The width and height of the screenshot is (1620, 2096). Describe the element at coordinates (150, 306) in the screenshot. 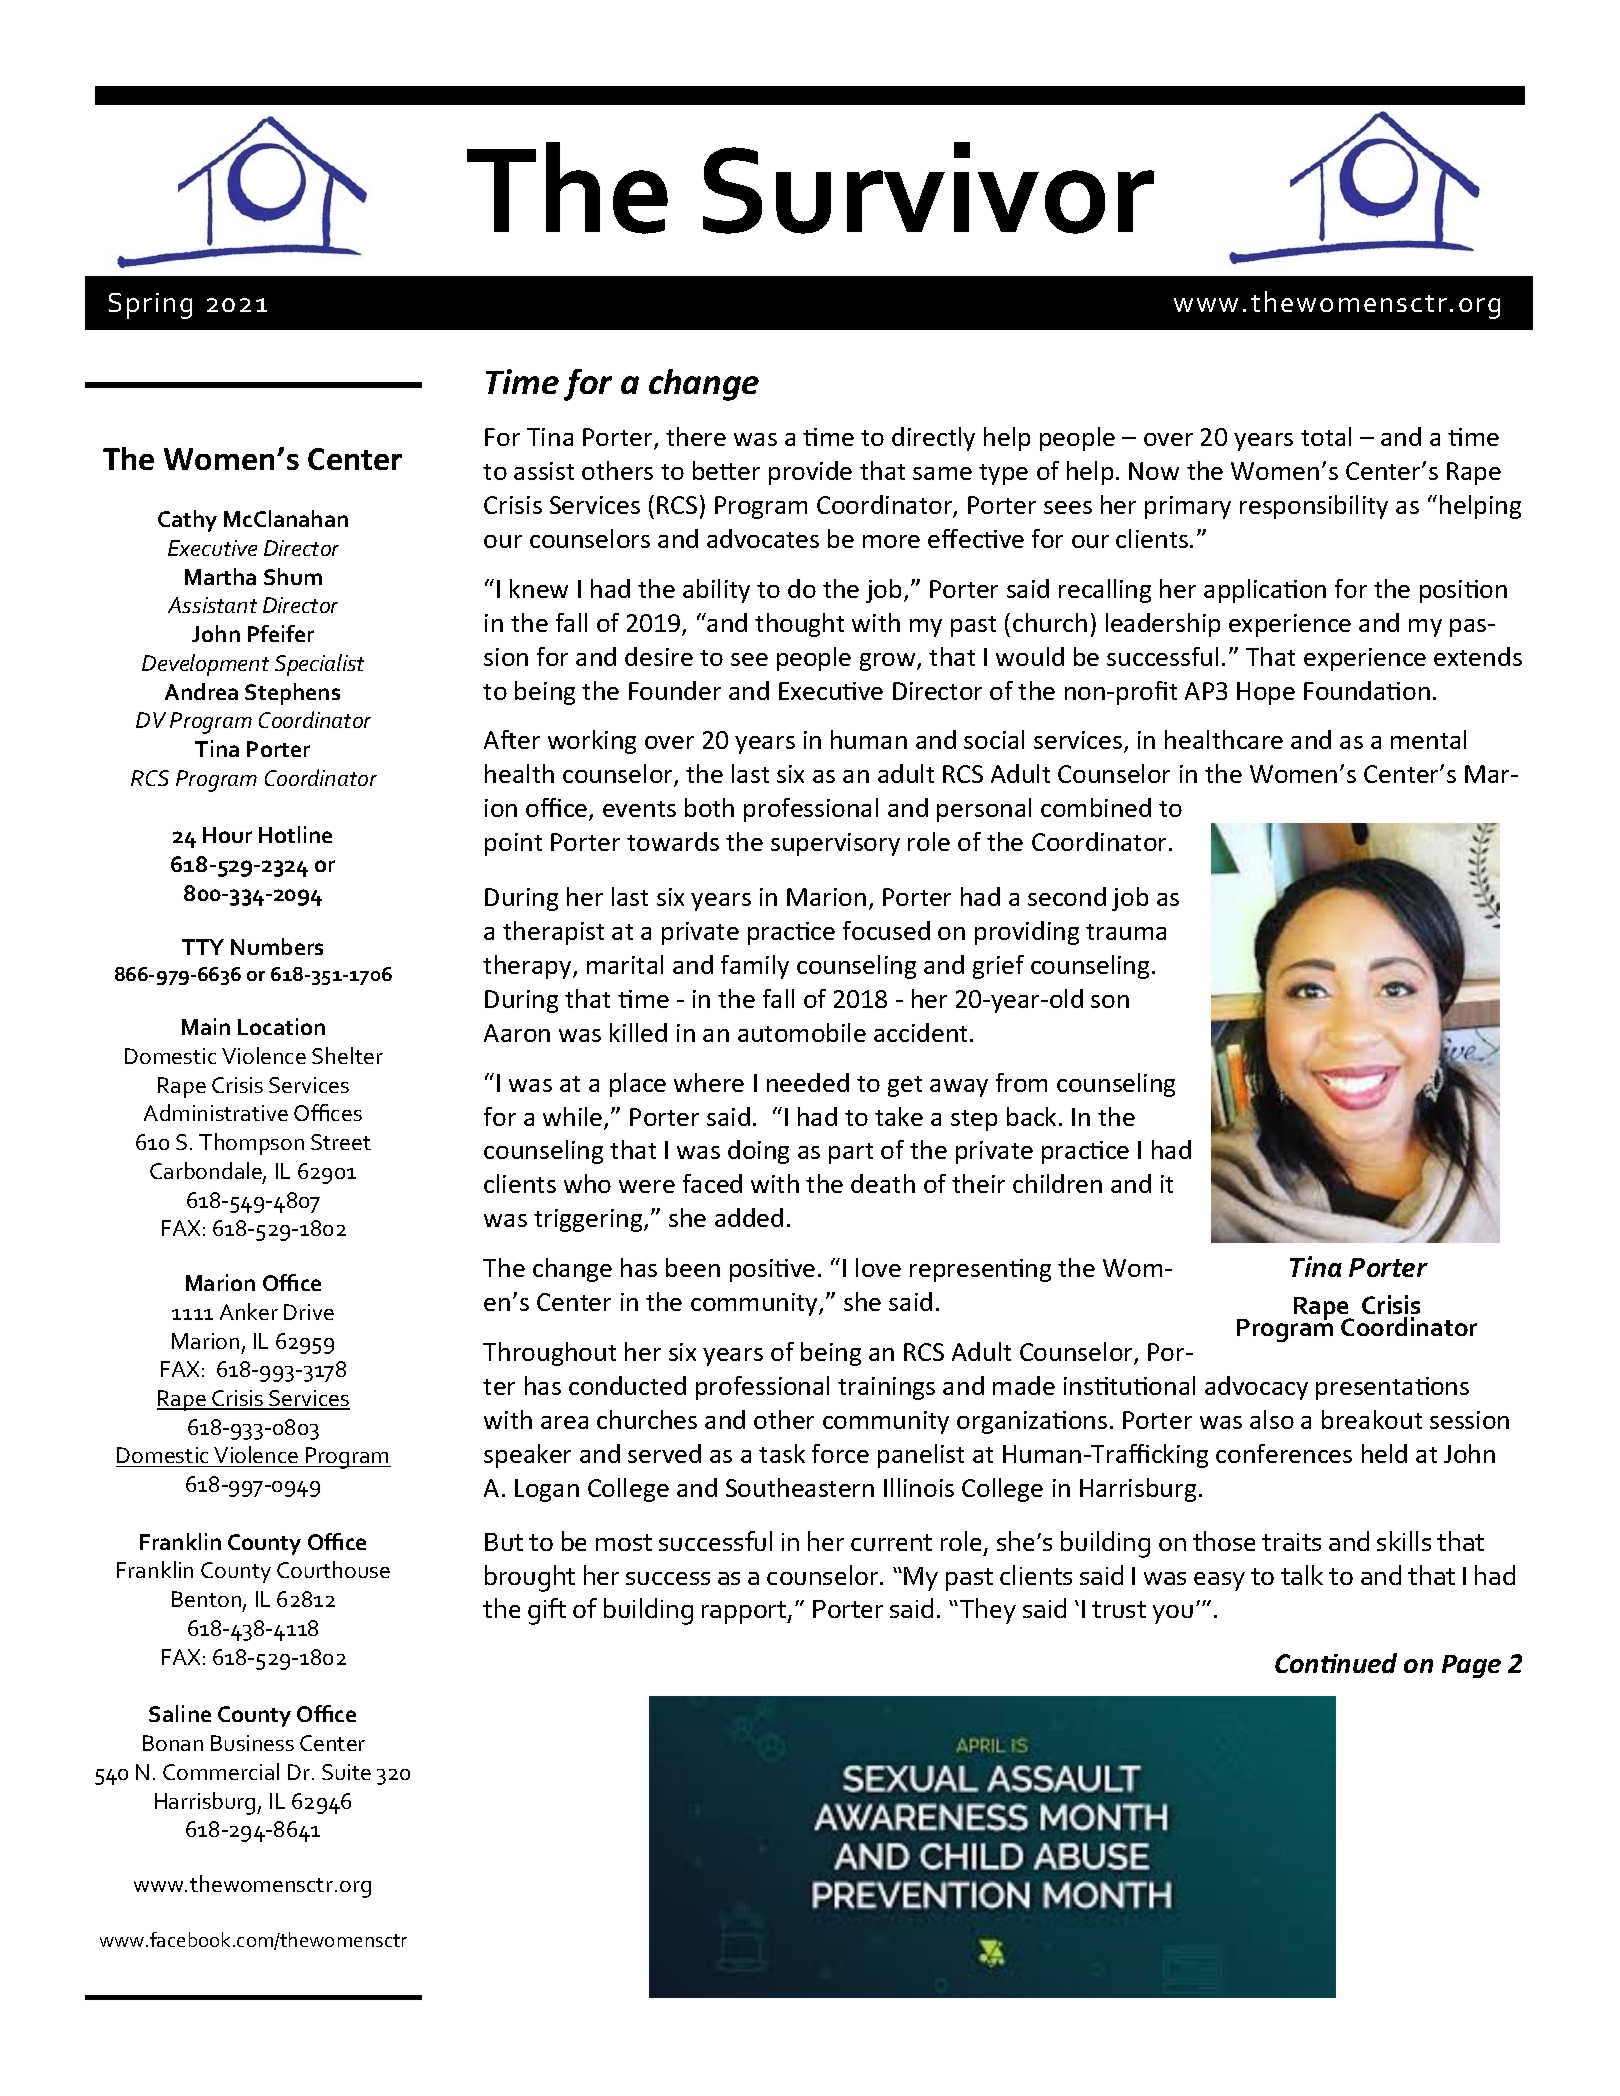

I see `Spring` at that location.
